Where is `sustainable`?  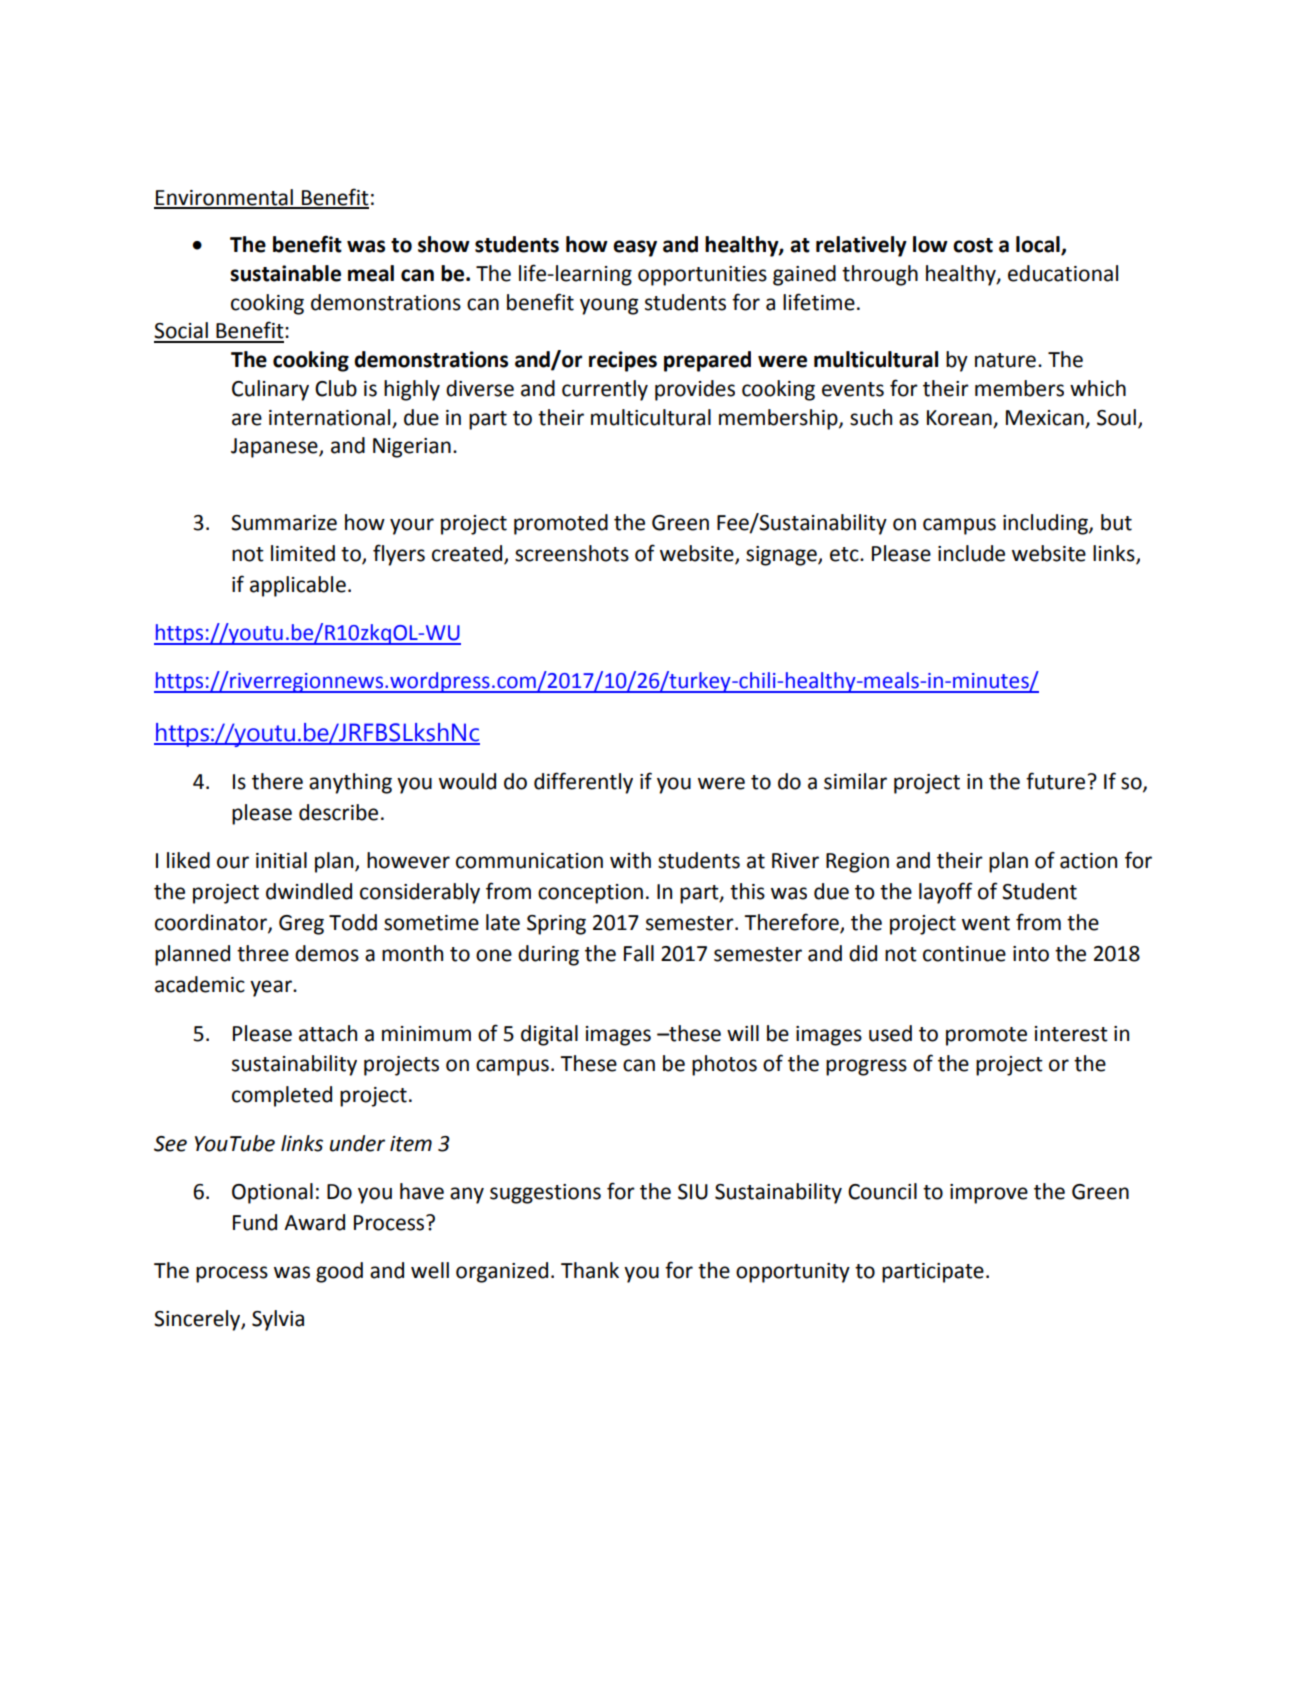
sustainable is located at coordinates (285, 273).
